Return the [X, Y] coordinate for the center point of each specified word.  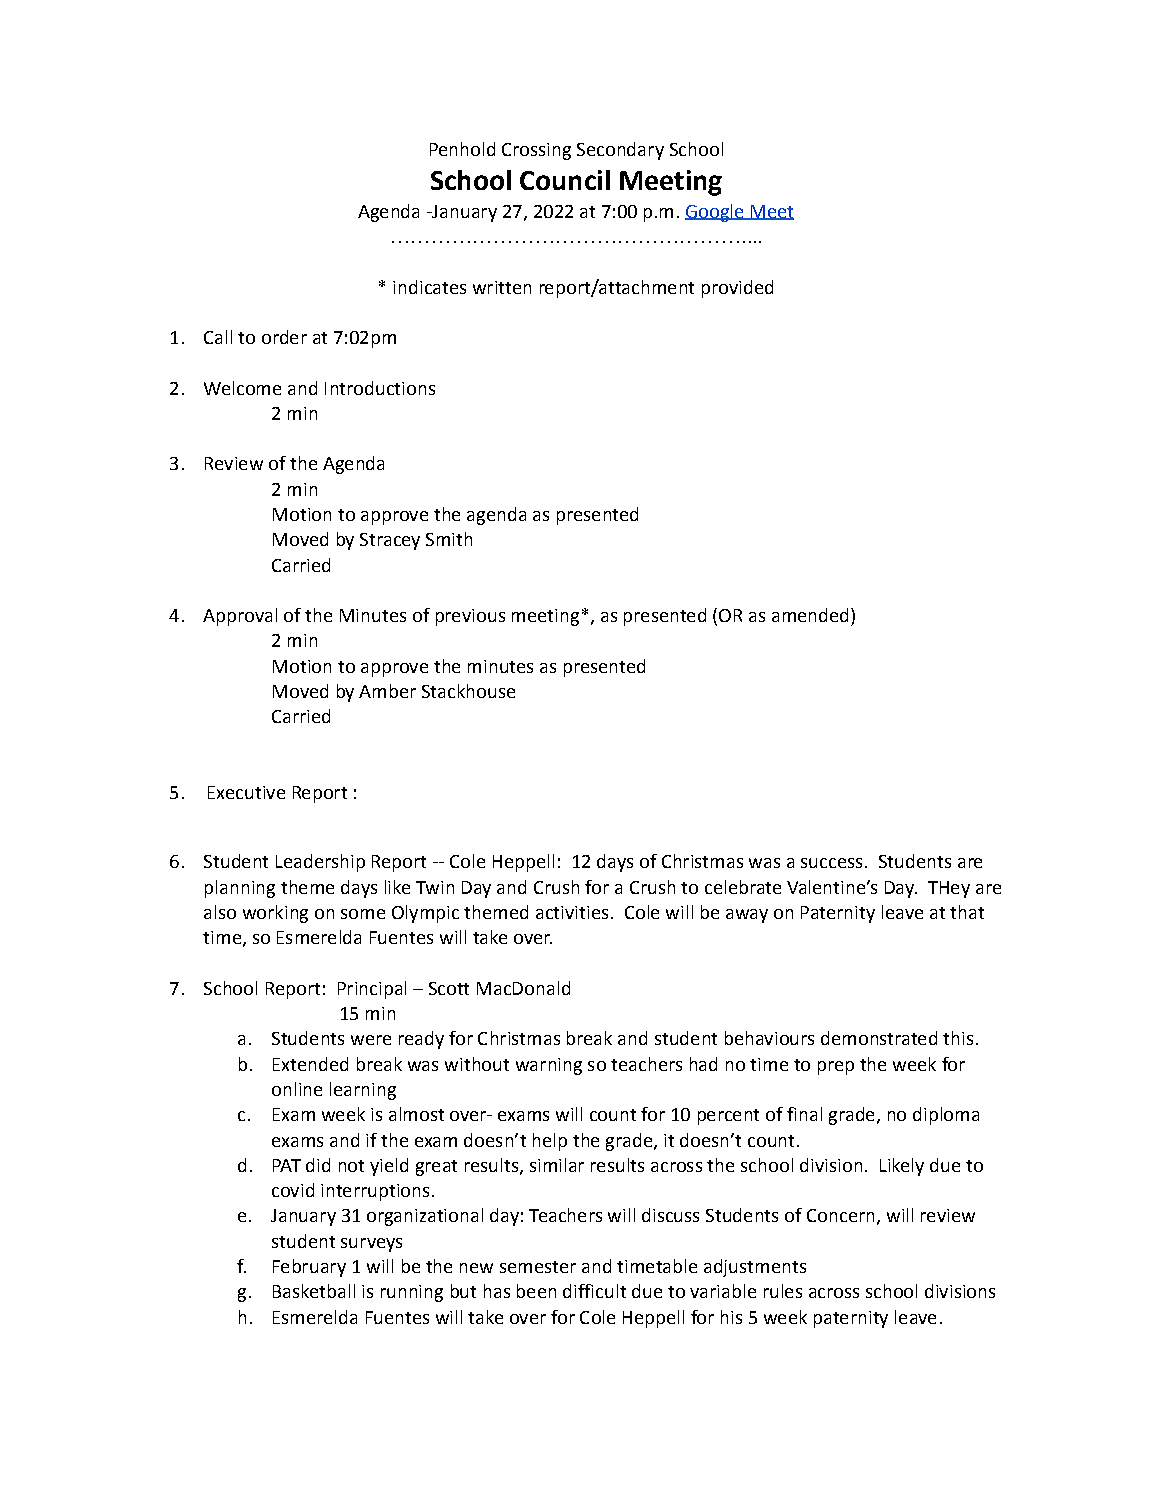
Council [565, 180]
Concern [840, 1215]
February [309, 1268]
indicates [429, 287]
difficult [594, 1291]
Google [715, 213]
